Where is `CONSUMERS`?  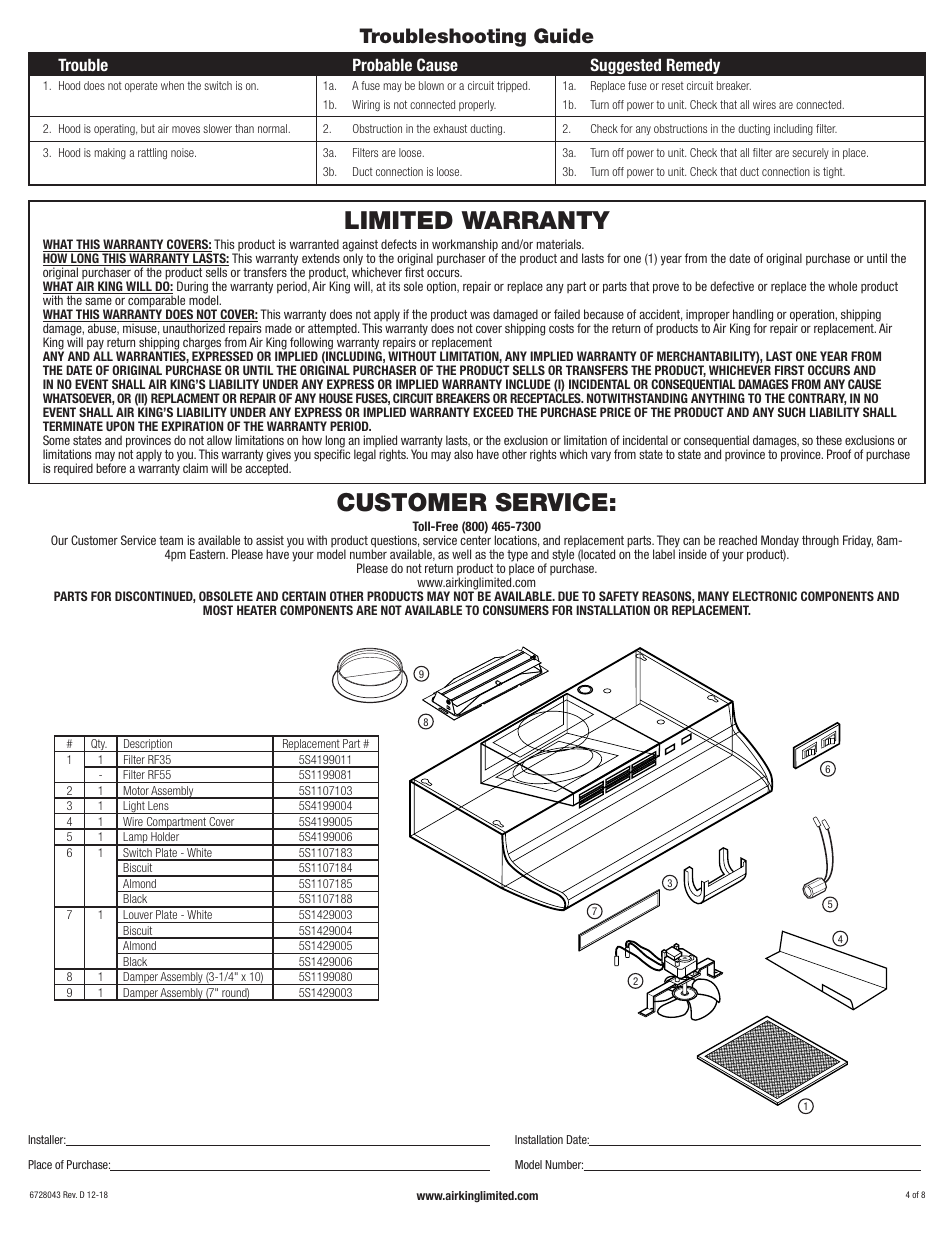 CONSUMERS is located at coordinates (516, 610).
